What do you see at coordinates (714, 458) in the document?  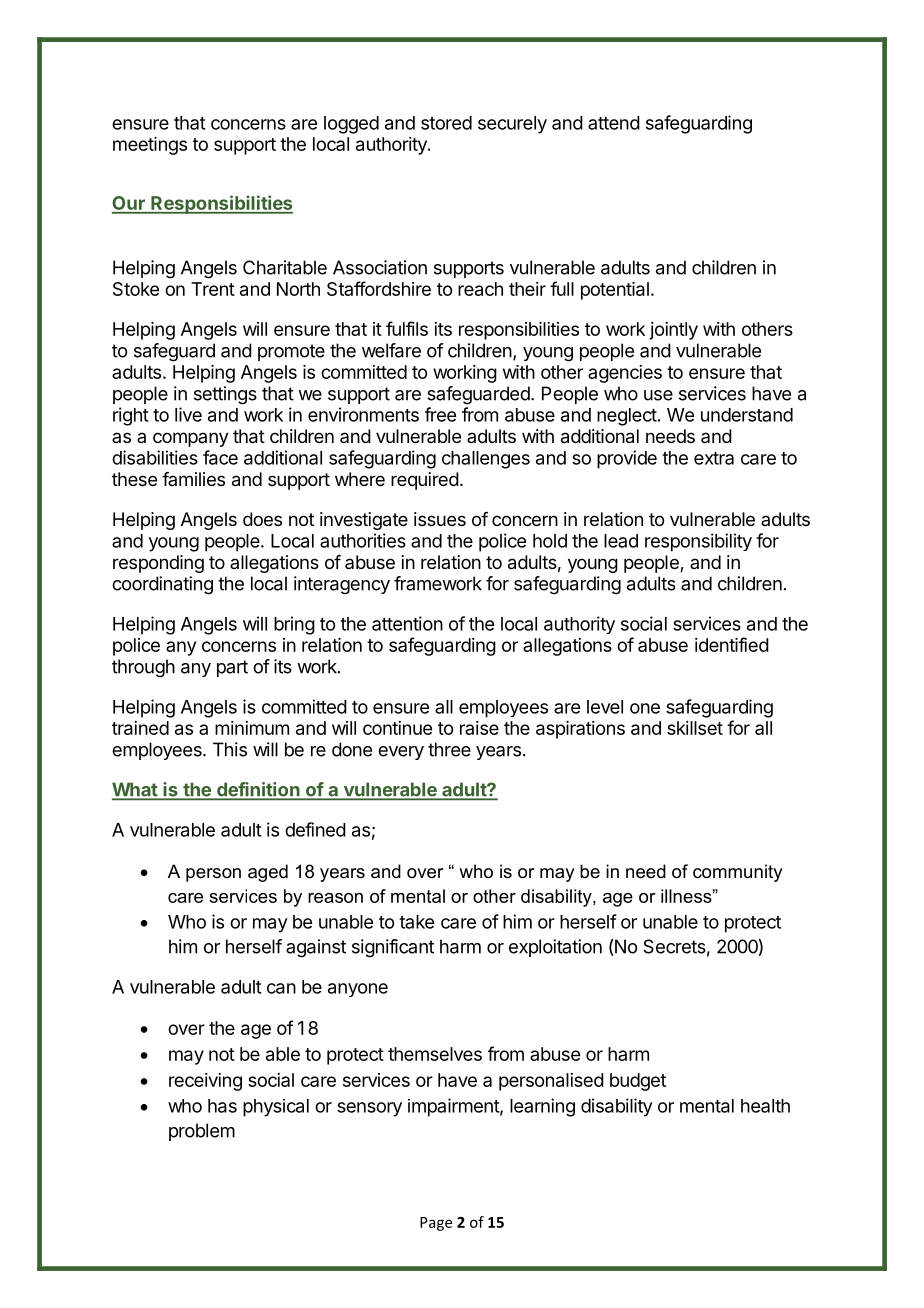 I see `extra` at bounding box center [714, 458].
